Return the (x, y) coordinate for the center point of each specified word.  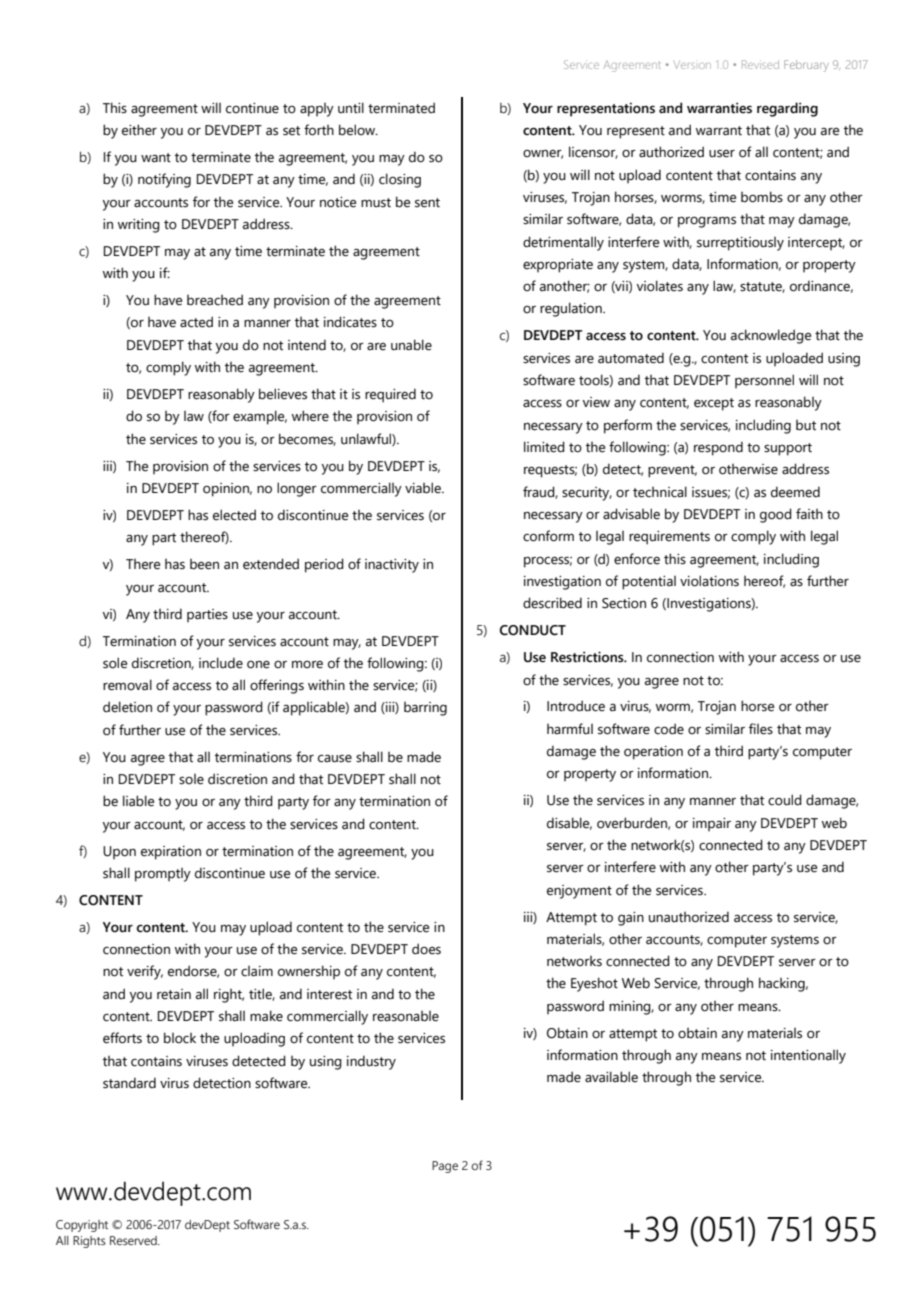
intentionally (808, 1056)
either (139, 130)
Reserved (134, 1240)
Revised (760, 64)
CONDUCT (533, 630)
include (221, 663)
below (358, 130)
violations (709, 581)
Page (445, 1167)
